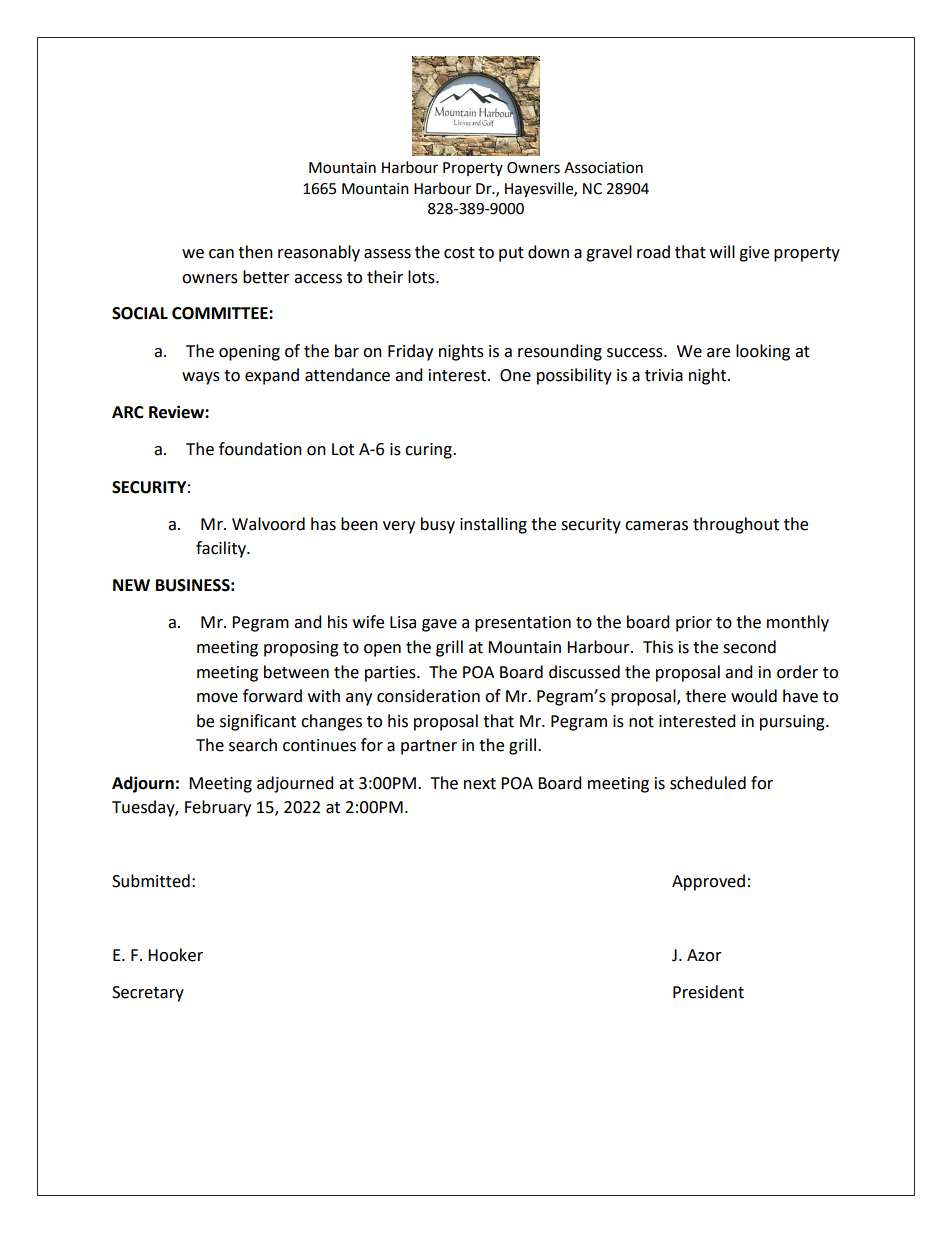 The width and height of the screenshot is (952, 1233). What do you see at coordinates (217, 698) in the screenshot?
I see `move` at bounding box center [217, 698].
